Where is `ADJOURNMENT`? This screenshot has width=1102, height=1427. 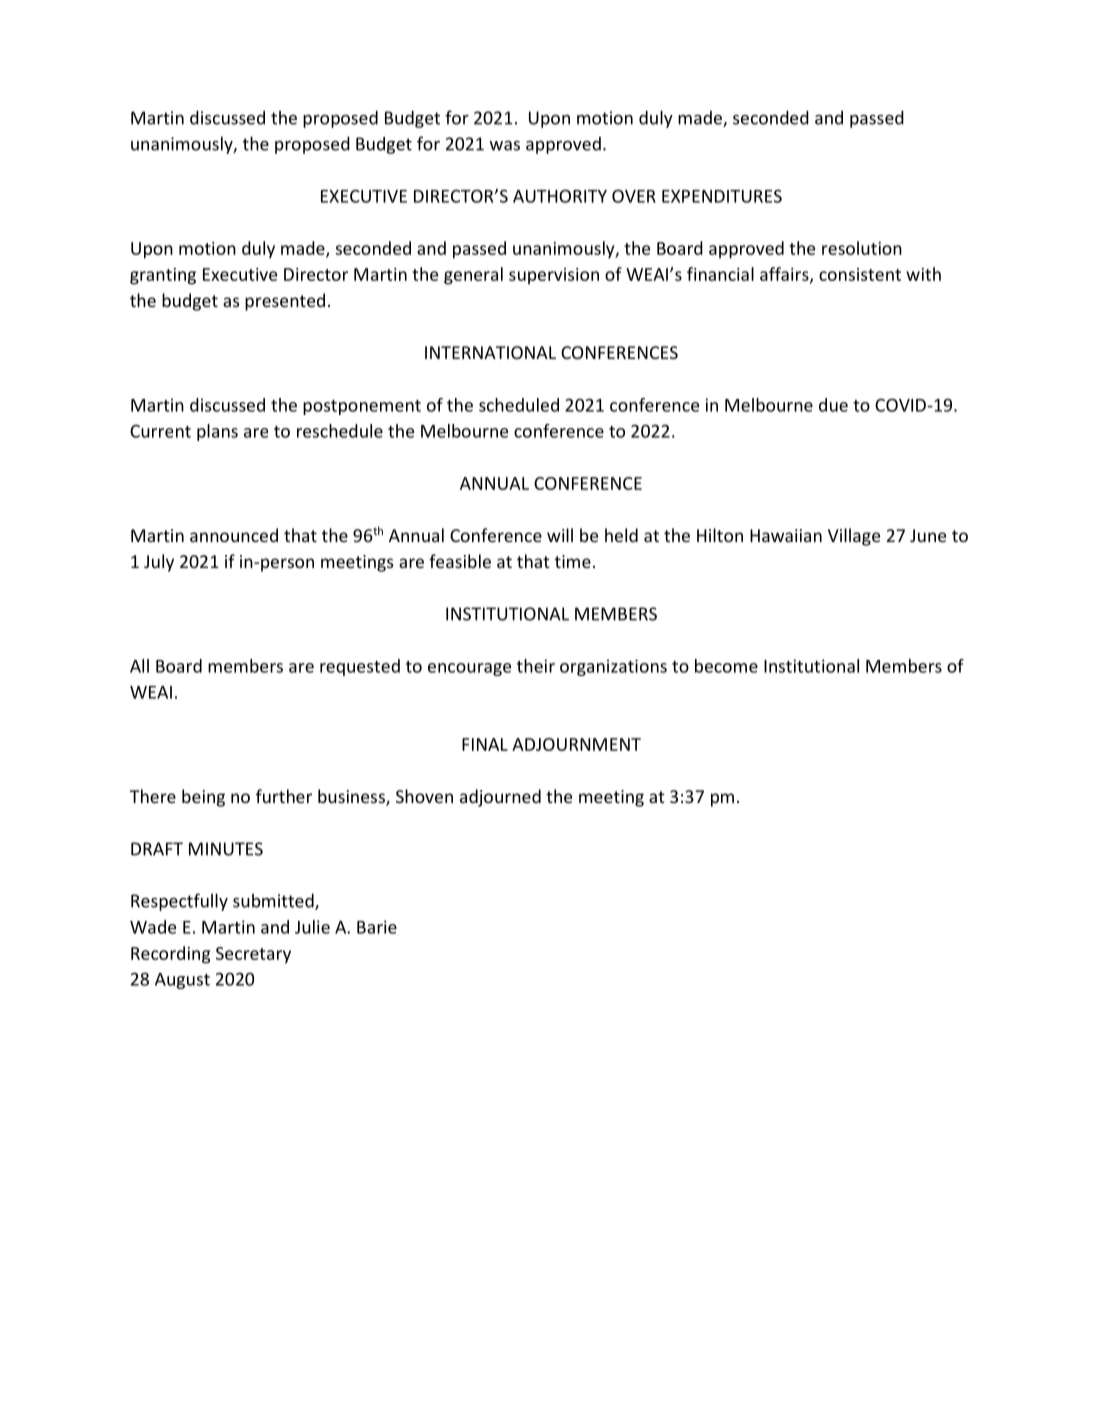 ADJOURNMENT is located at coordinates (576, 744).
